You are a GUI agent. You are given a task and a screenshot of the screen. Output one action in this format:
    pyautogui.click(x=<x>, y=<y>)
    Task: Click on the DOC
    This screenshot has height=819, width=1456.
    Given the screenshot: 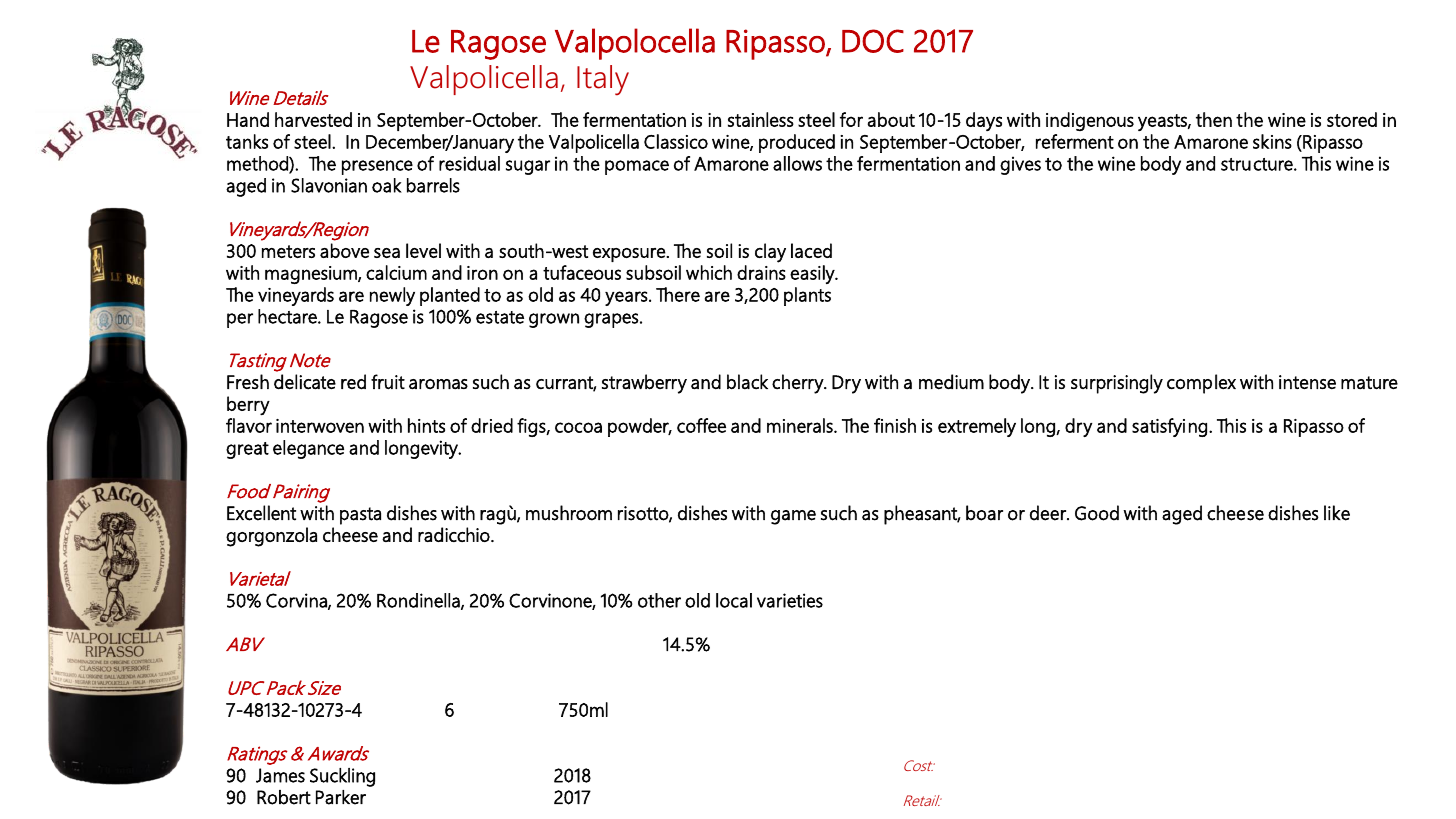 What is the action you would take?
    pyautogui.click(x=873, y=41)
